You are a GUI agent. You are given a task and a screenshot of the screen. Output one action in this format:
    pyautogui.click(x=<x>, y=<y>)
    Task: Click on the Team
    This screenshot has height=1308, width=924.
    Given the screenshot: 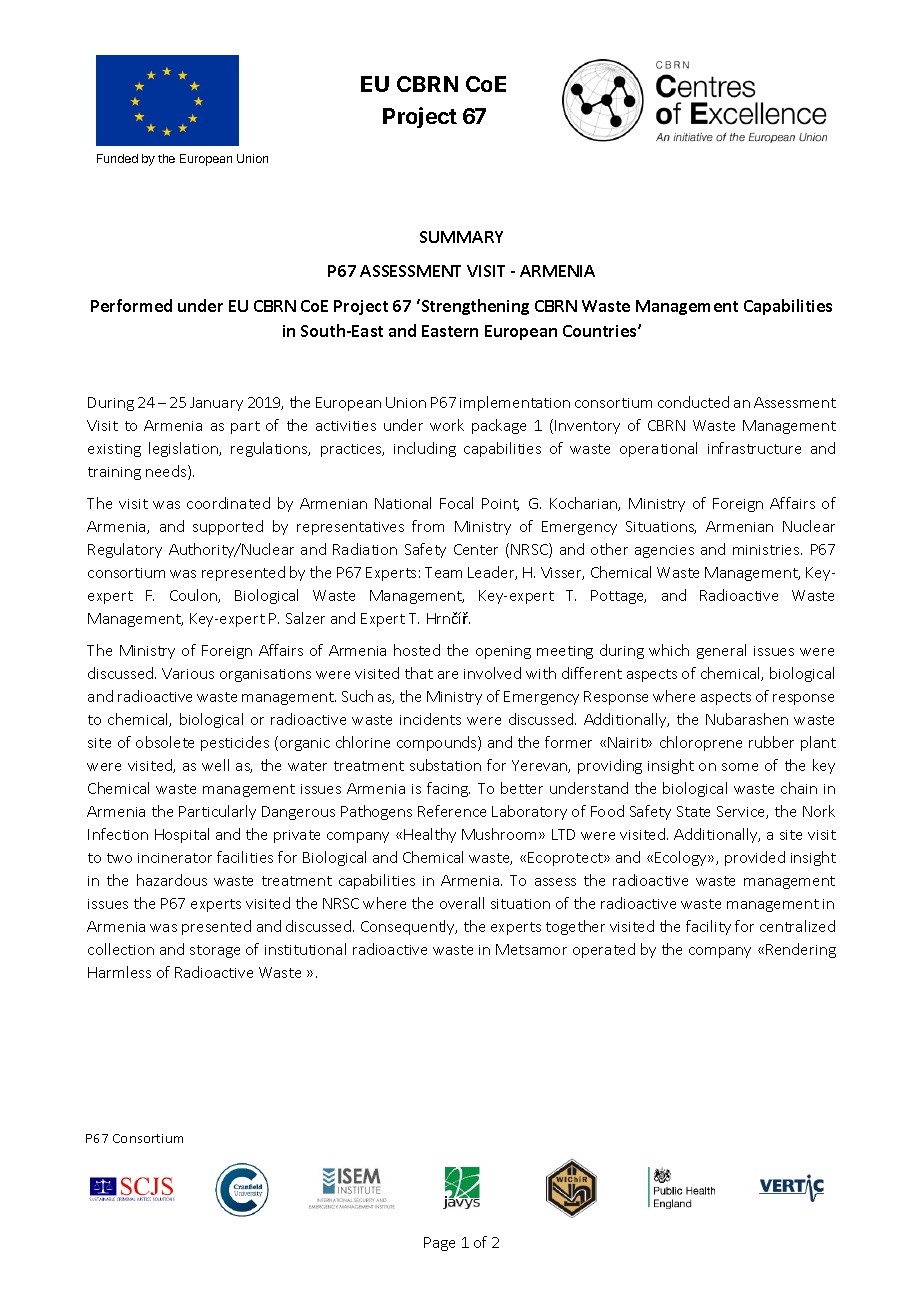 What is the action you would take?
    pyautogui.click(x=443, y=572)
